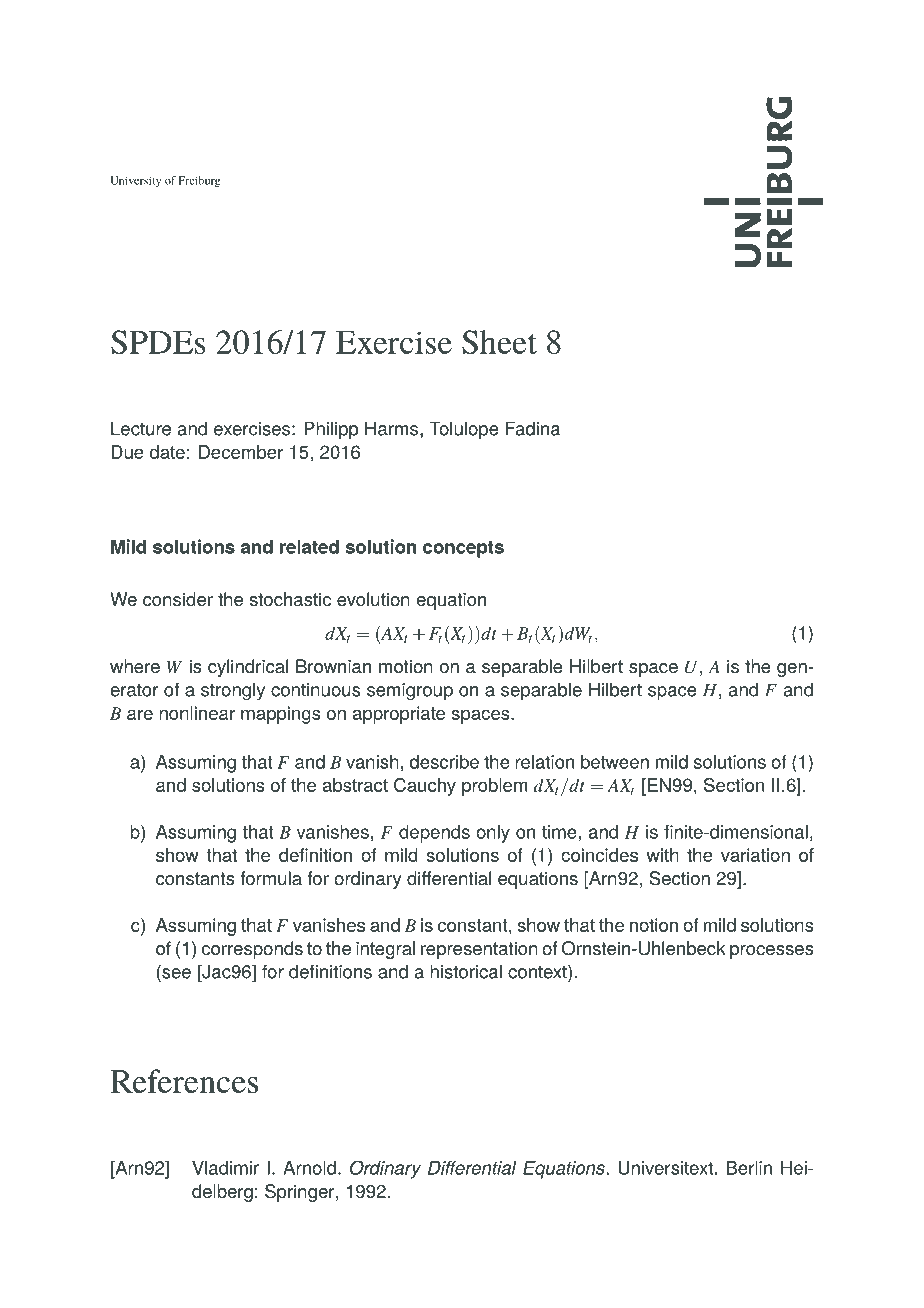 This image has height=1308, width=924. I want to click on Vladimir, so click(225, 1168).
